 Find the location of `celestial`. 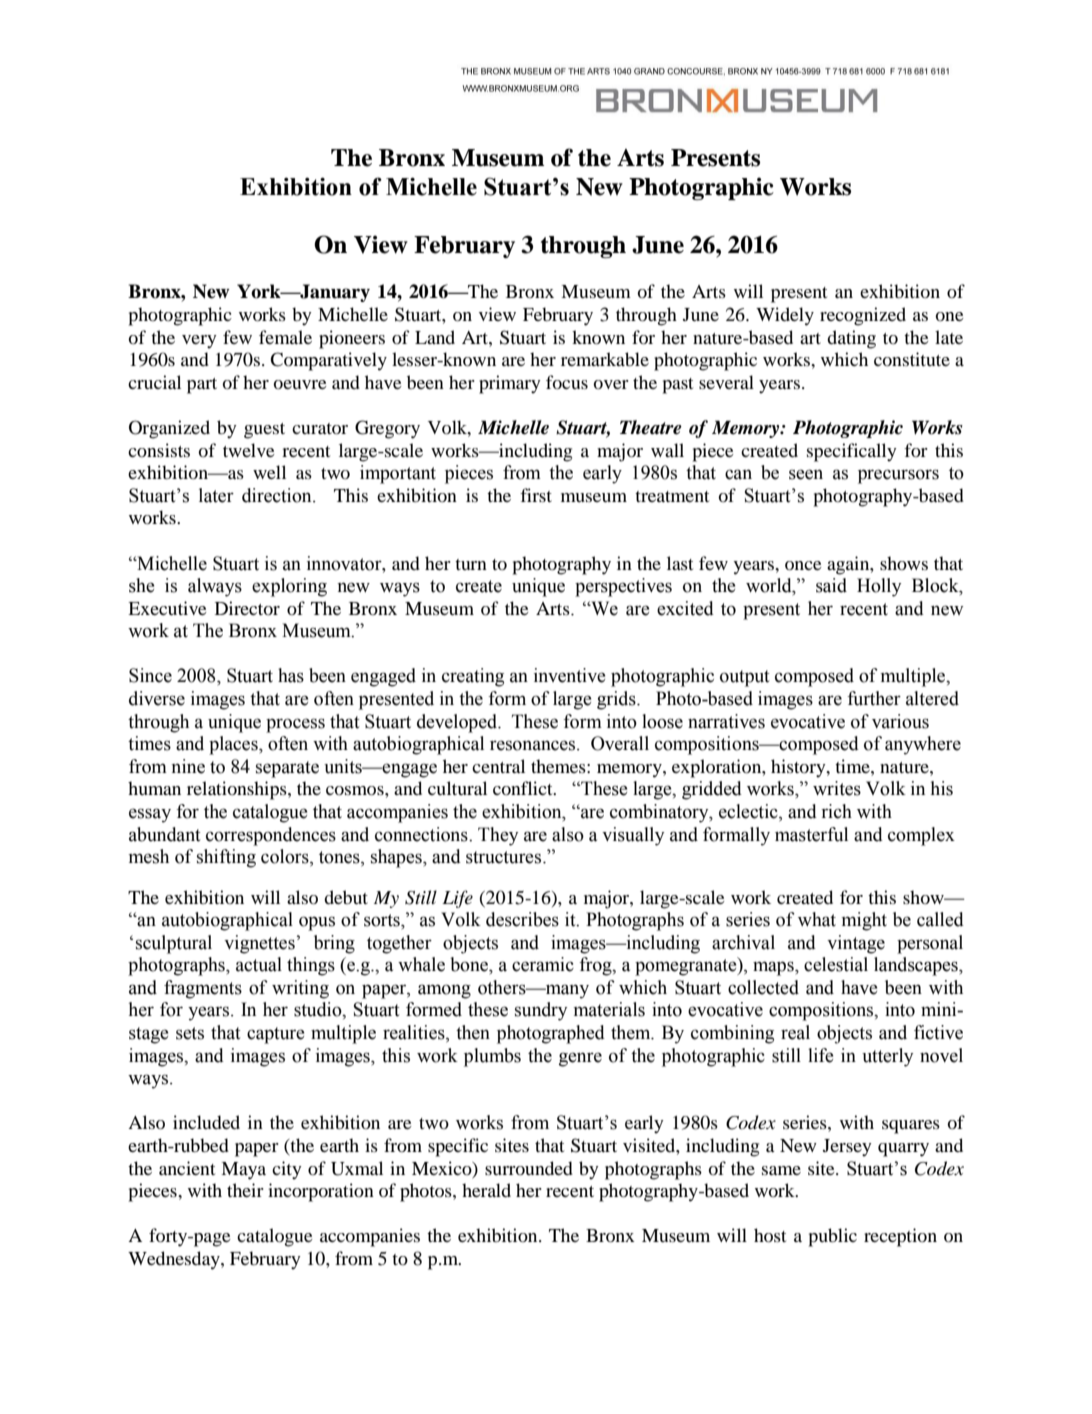

celestial is located at coordinates (836, 964).
